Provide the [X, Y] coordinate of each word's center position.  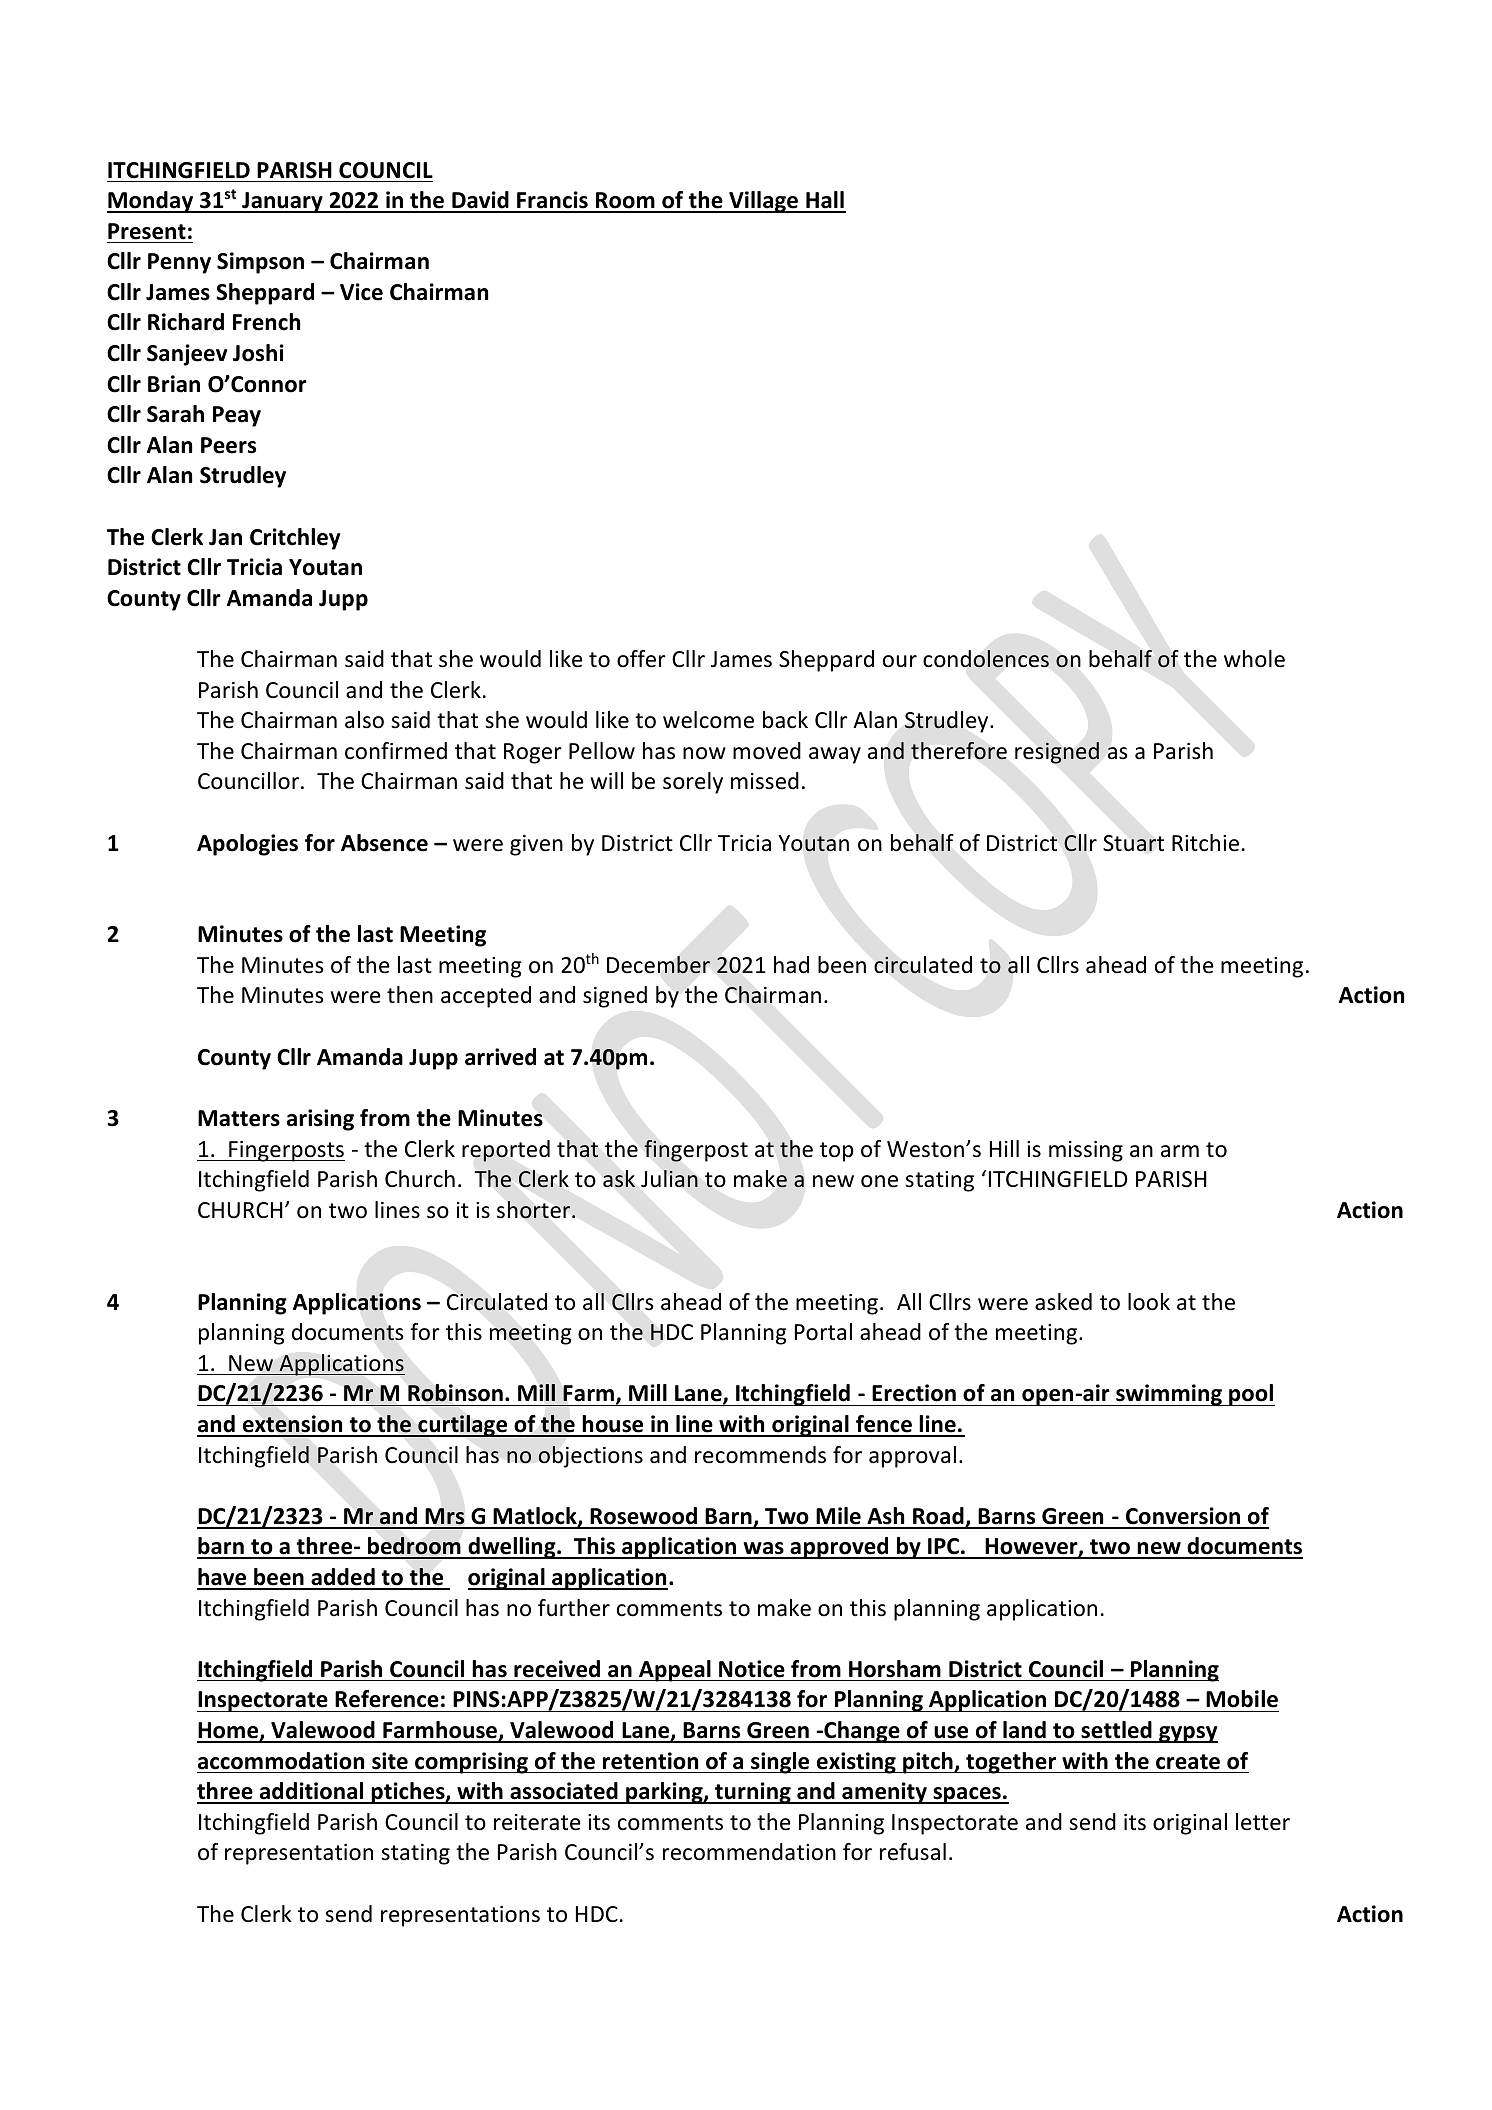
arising [320, 1120]
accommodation [281, 1761]
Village [763, 202]
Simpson [260, 263]
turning [753, 1793]
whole [1254, 659]
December [658, 965]
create [1188, 1762]
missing [1086, 1151]
